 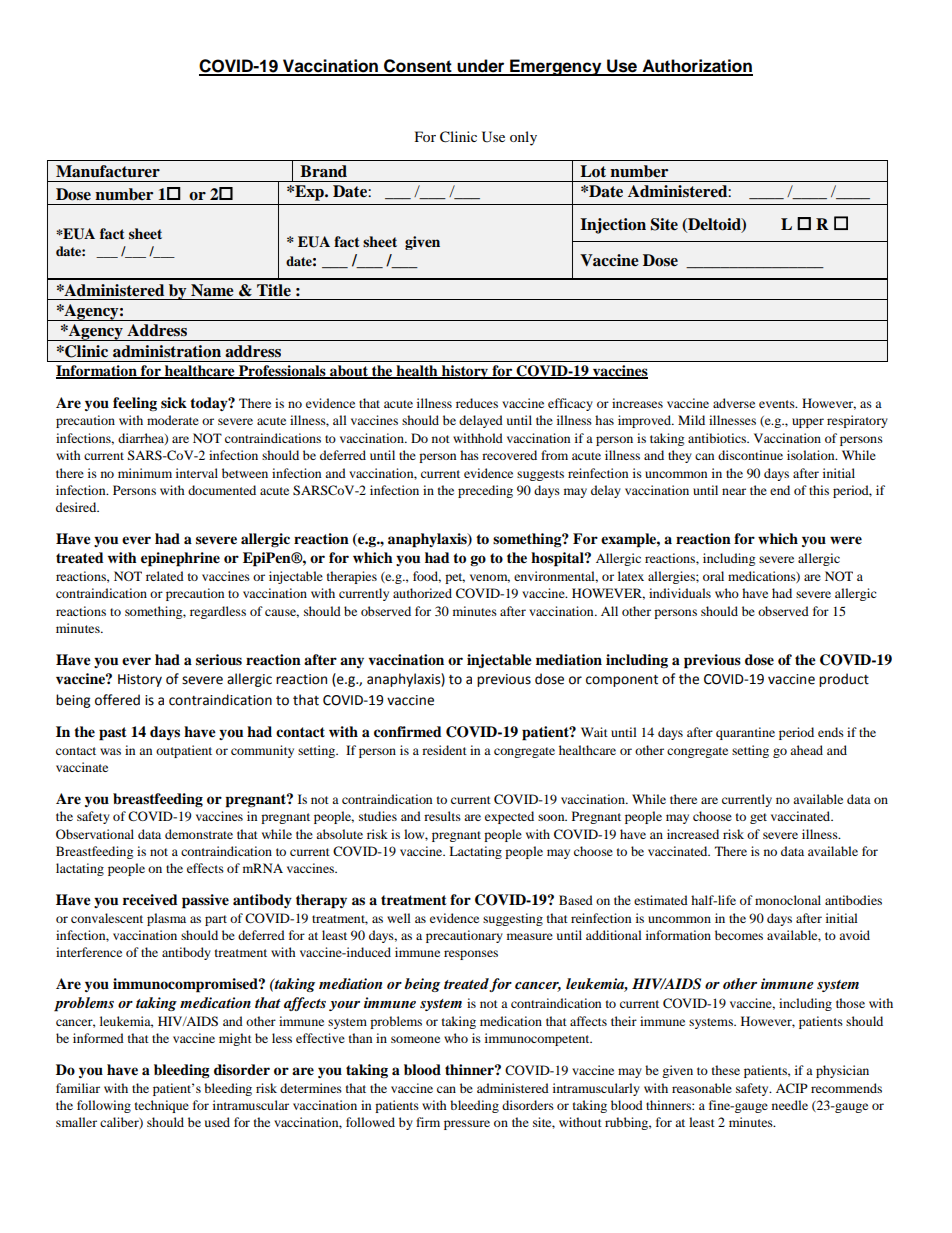 What do you see at coordinates (713, 576) in the page?
I see `oral` at bounding box center [713, 576].
